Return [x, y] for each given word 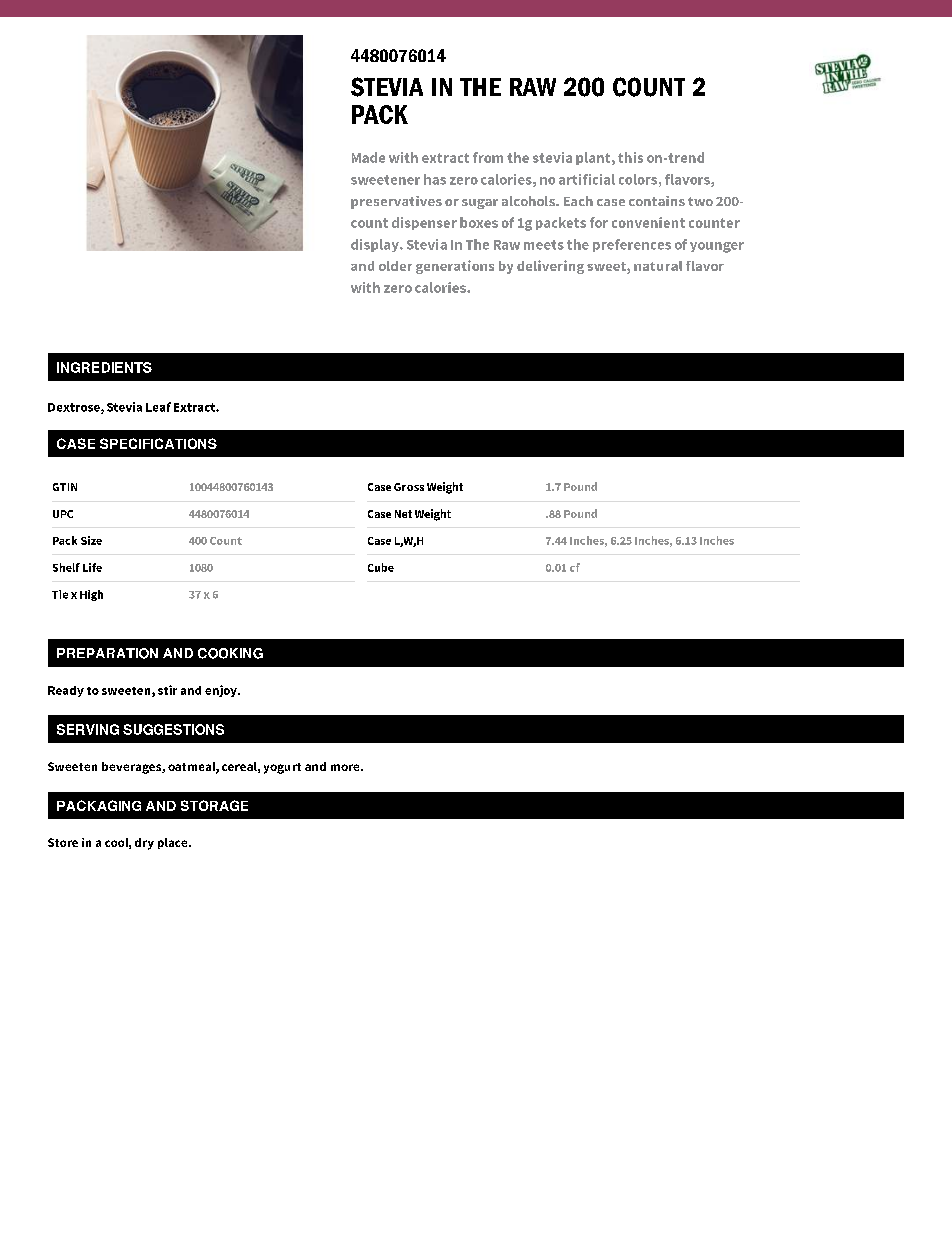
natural [658, 266]
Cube [381, 567]
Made [368, 157]
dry [144, 844]
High [91, 595]
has [435, 179]
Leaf [158, 407]
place [174, 843]
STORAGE [214, 805]
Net [403, 514]
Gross [409, 487]
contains [657, 201]
